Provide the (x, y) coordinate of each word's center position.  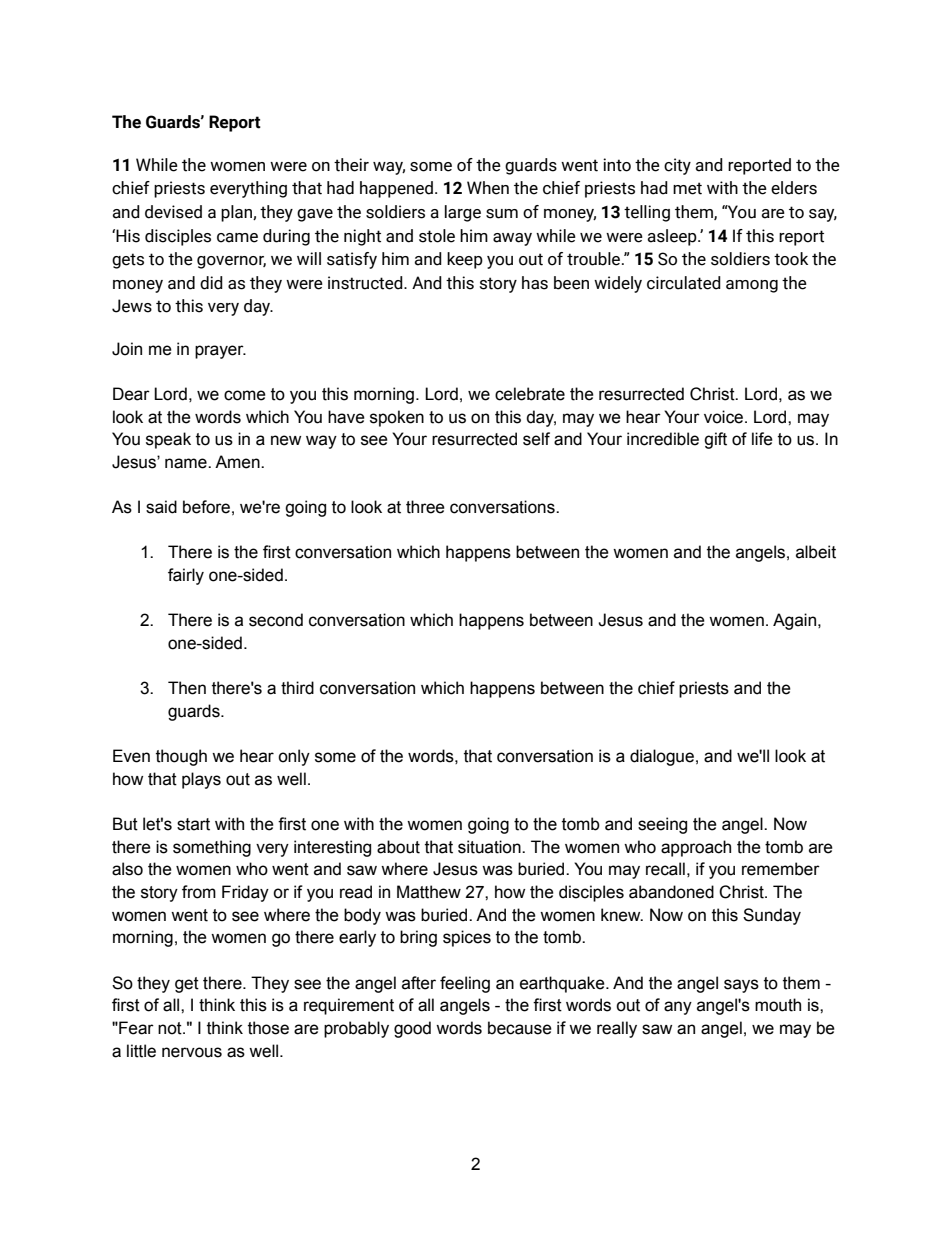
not (171, 1028)
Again (796, 621)
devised (173, 212)
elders (794, 188)
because (520, 1028)
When (488, 188)
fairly (186, 576)
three (425, 507)
